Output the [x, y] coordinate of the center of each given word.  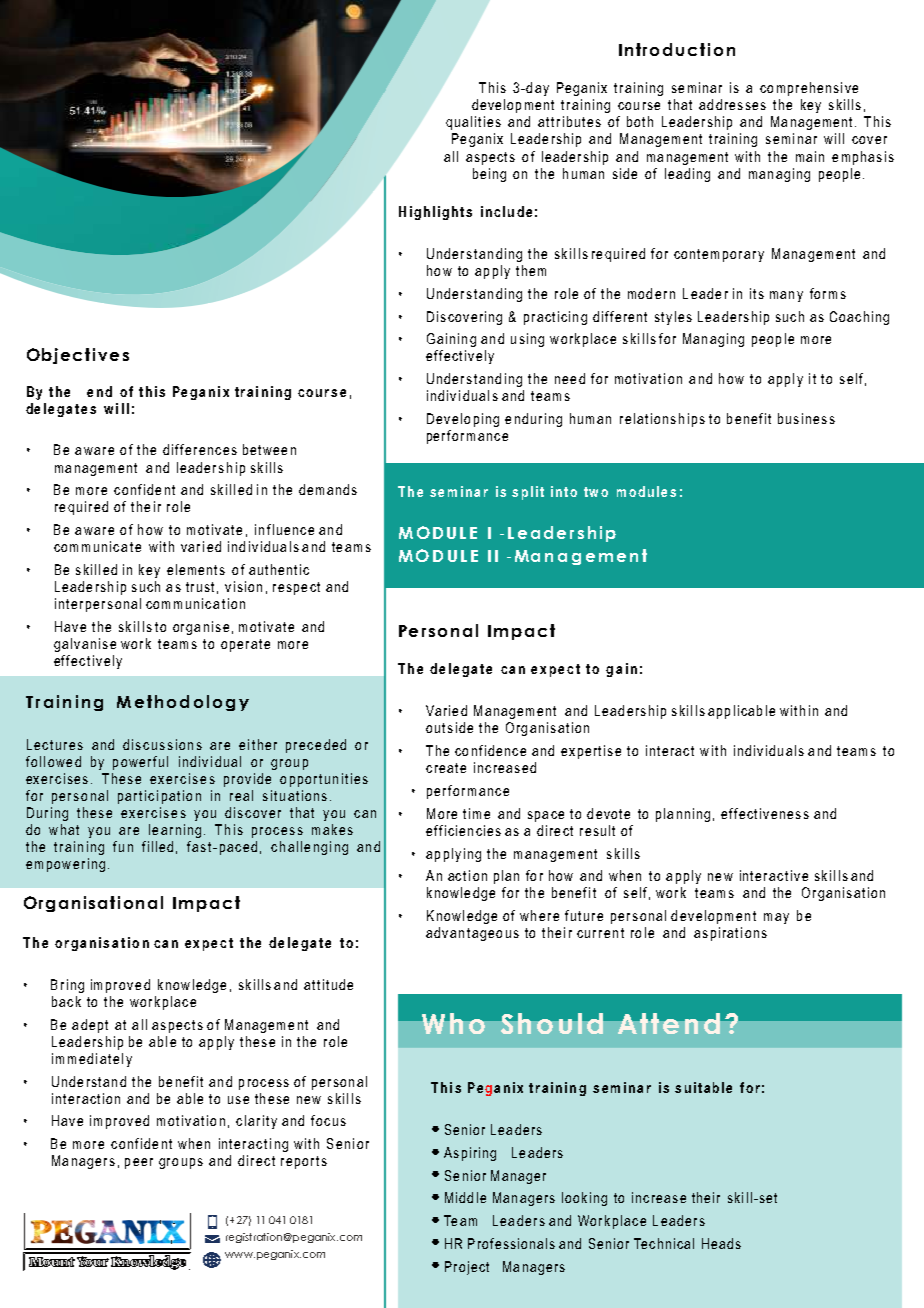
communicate [97, 546]
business [806, 418]
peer [139, 1163]
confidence [490, 750]
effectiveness [765, 813]
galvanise [85, 645]
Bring [67, 986]
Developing [463, 420]
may [776, 918]
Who [453, 1023]
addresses [732, 104]
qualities [473, 123]
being [489, 175]
